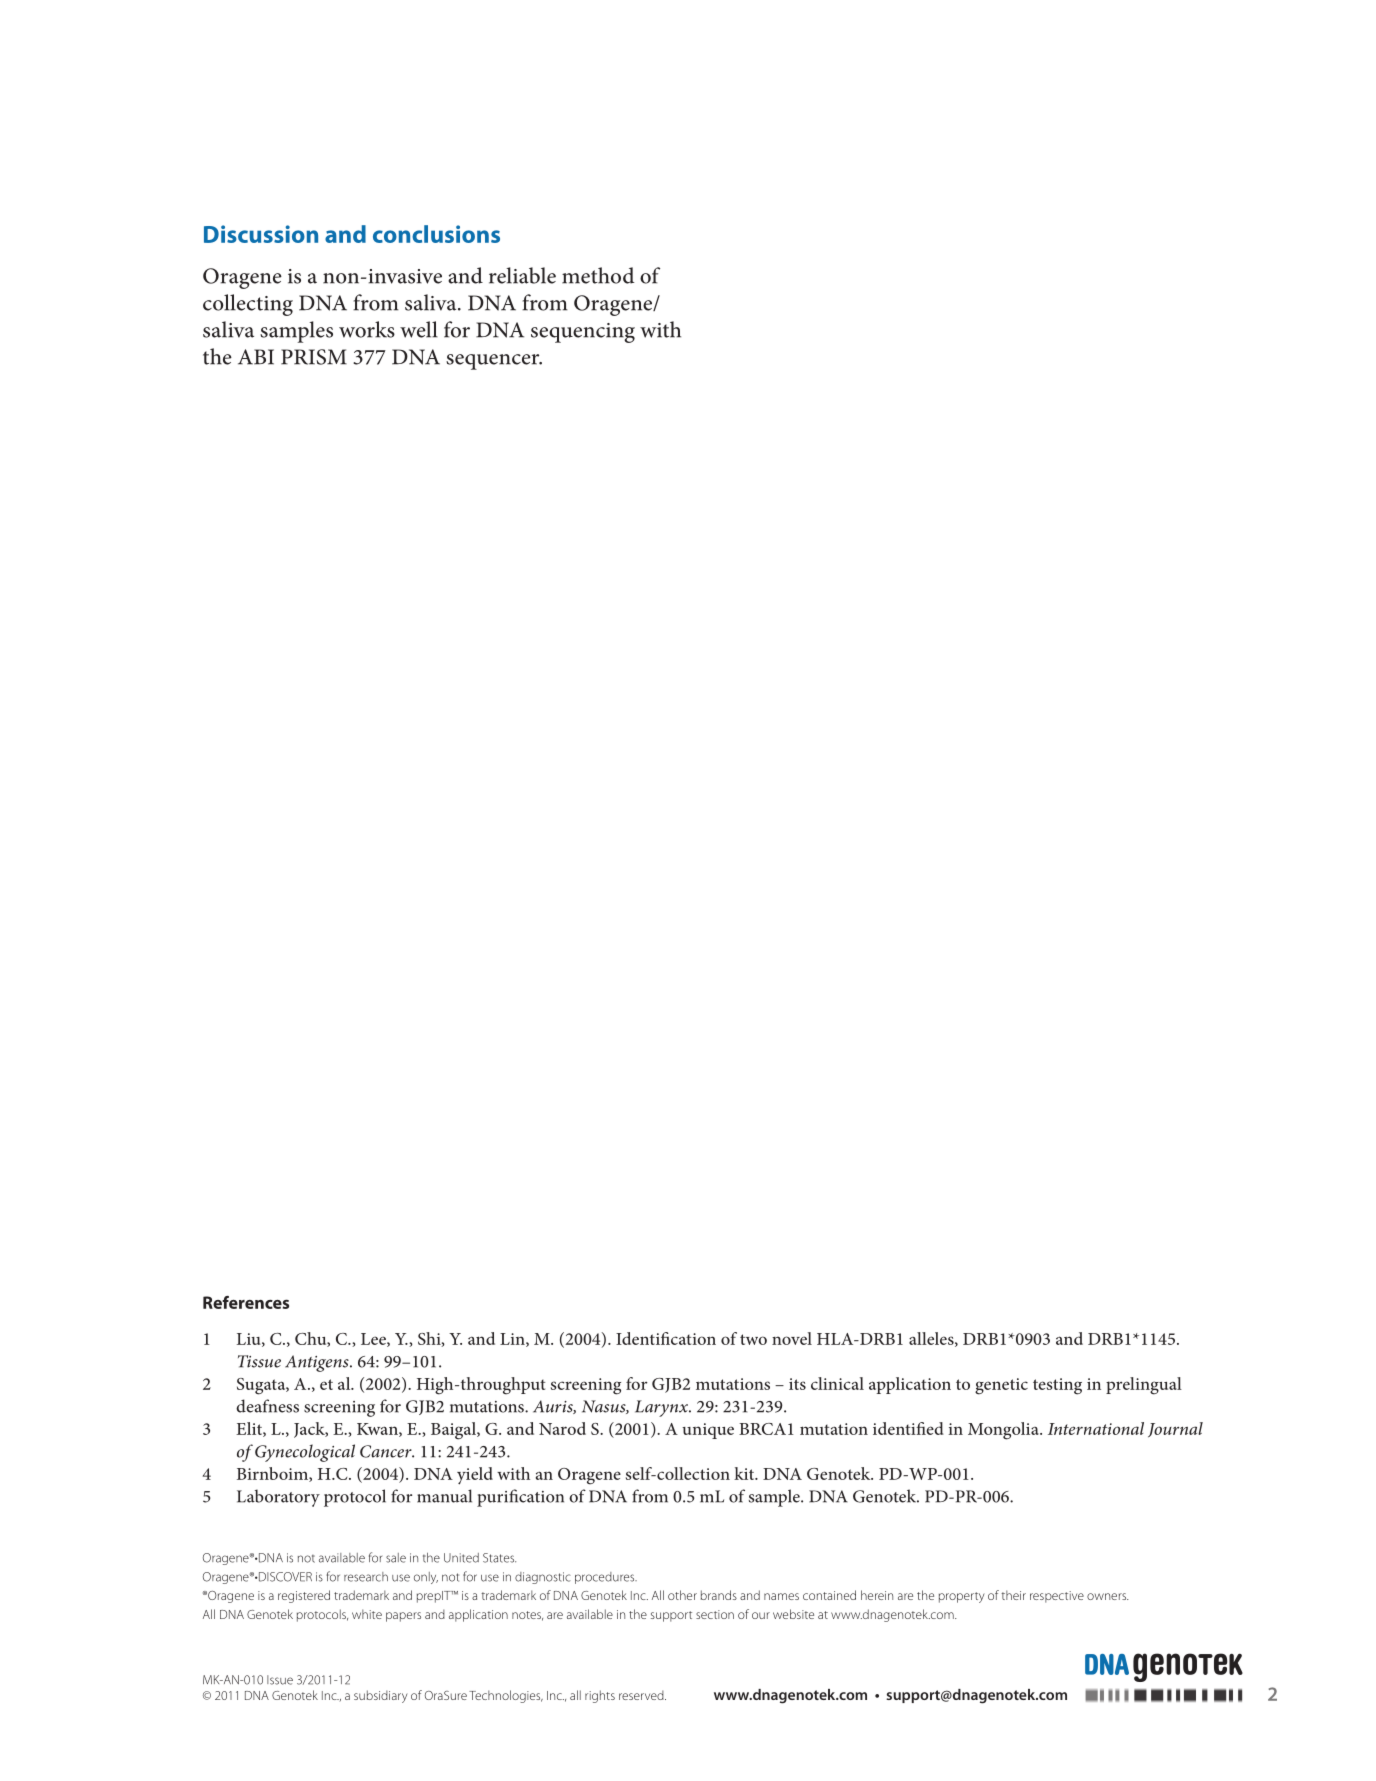 This screenshot has width=1376, height=1781. What do you see at coordinates (753, 1339) in the screenshot?
I see `two` at bounding box center [753, 1339].
